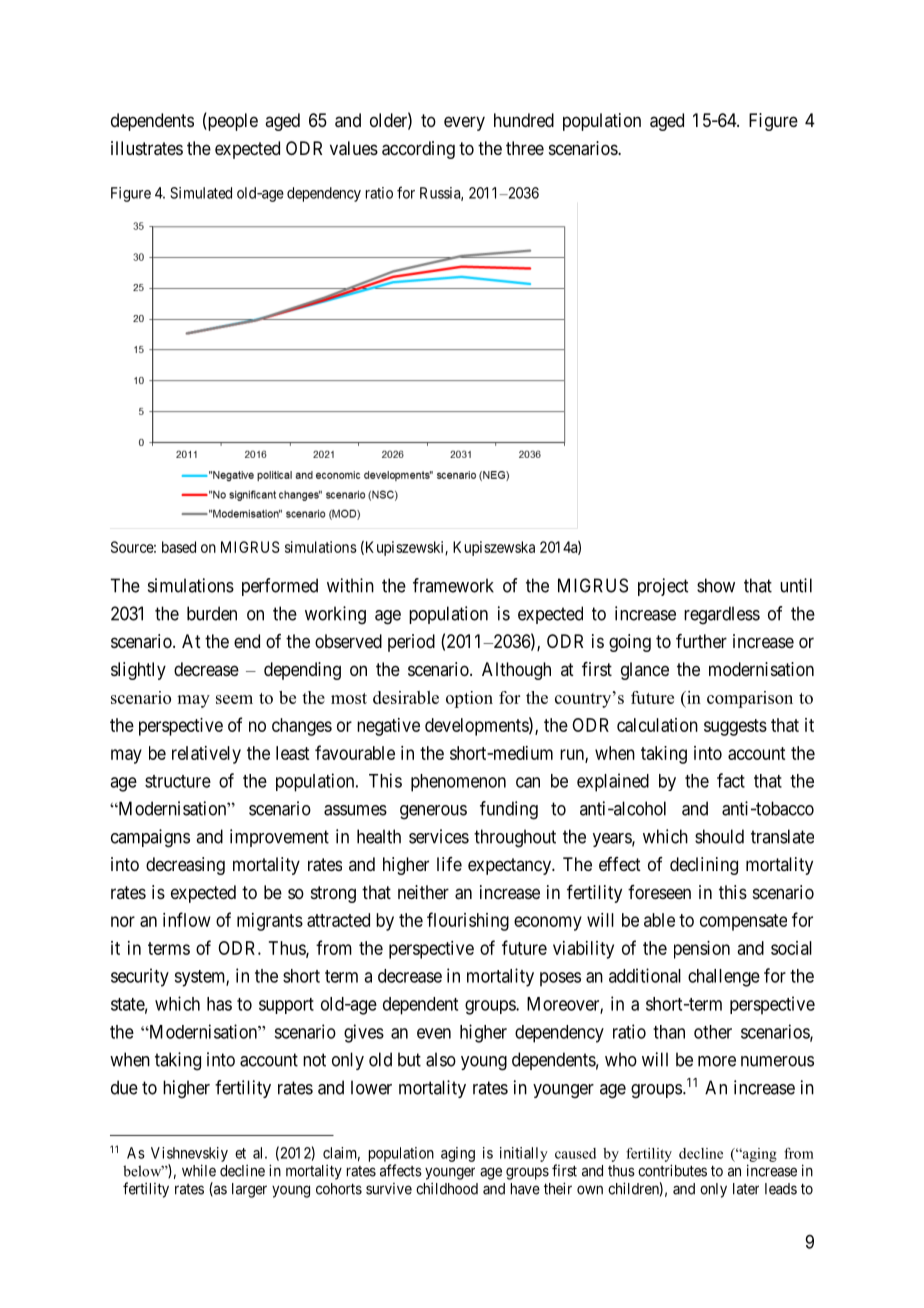  I want to click on burden, so click(212, 613).
